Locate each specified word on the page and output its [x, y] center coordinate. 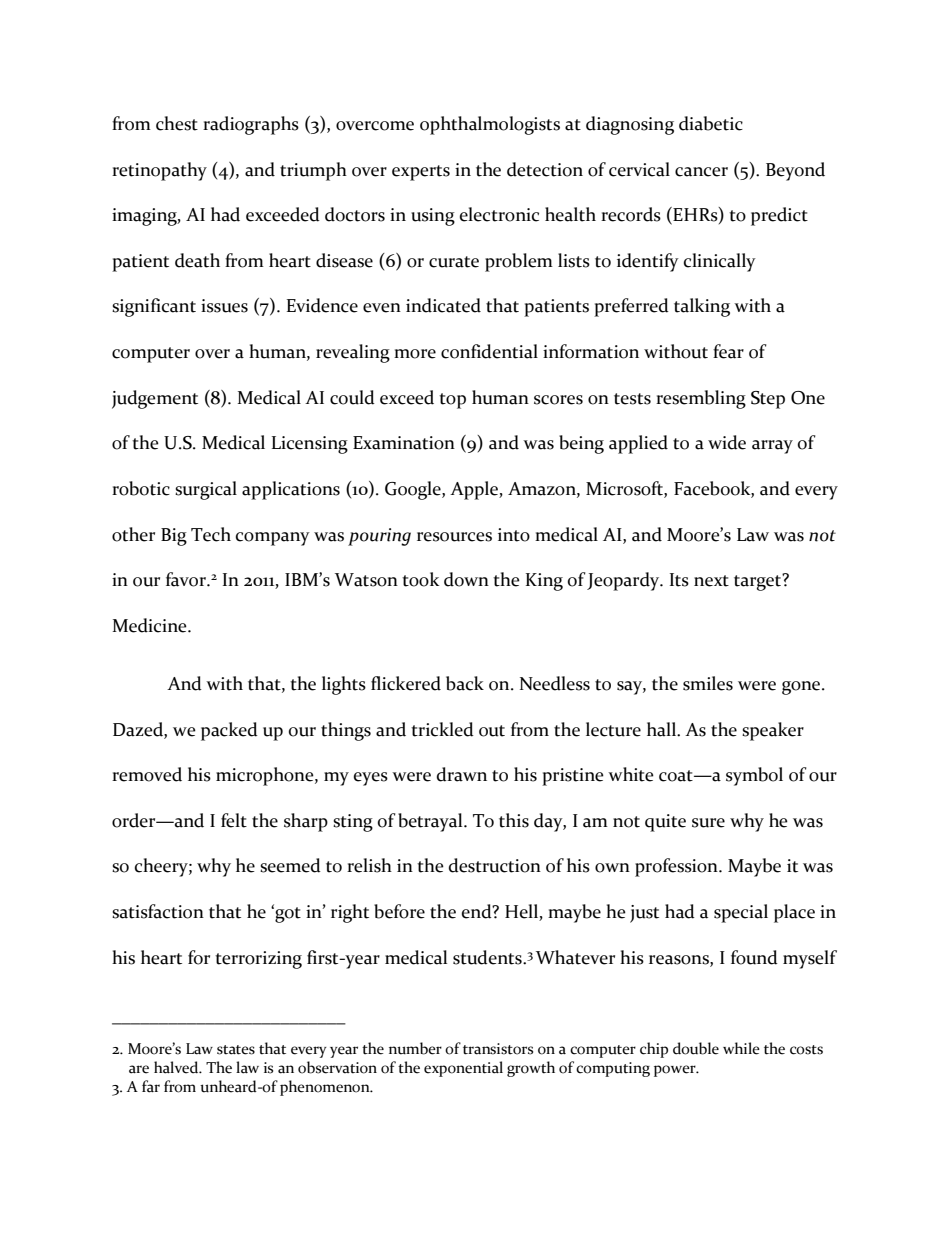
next [711, 581]
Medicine [151, 625]
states [236, 1050]
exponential [463, 1069]
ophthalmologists [490, 125]
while [741, 1048]
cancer [701, 172]
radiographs [251, 125]
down [466, 579]
